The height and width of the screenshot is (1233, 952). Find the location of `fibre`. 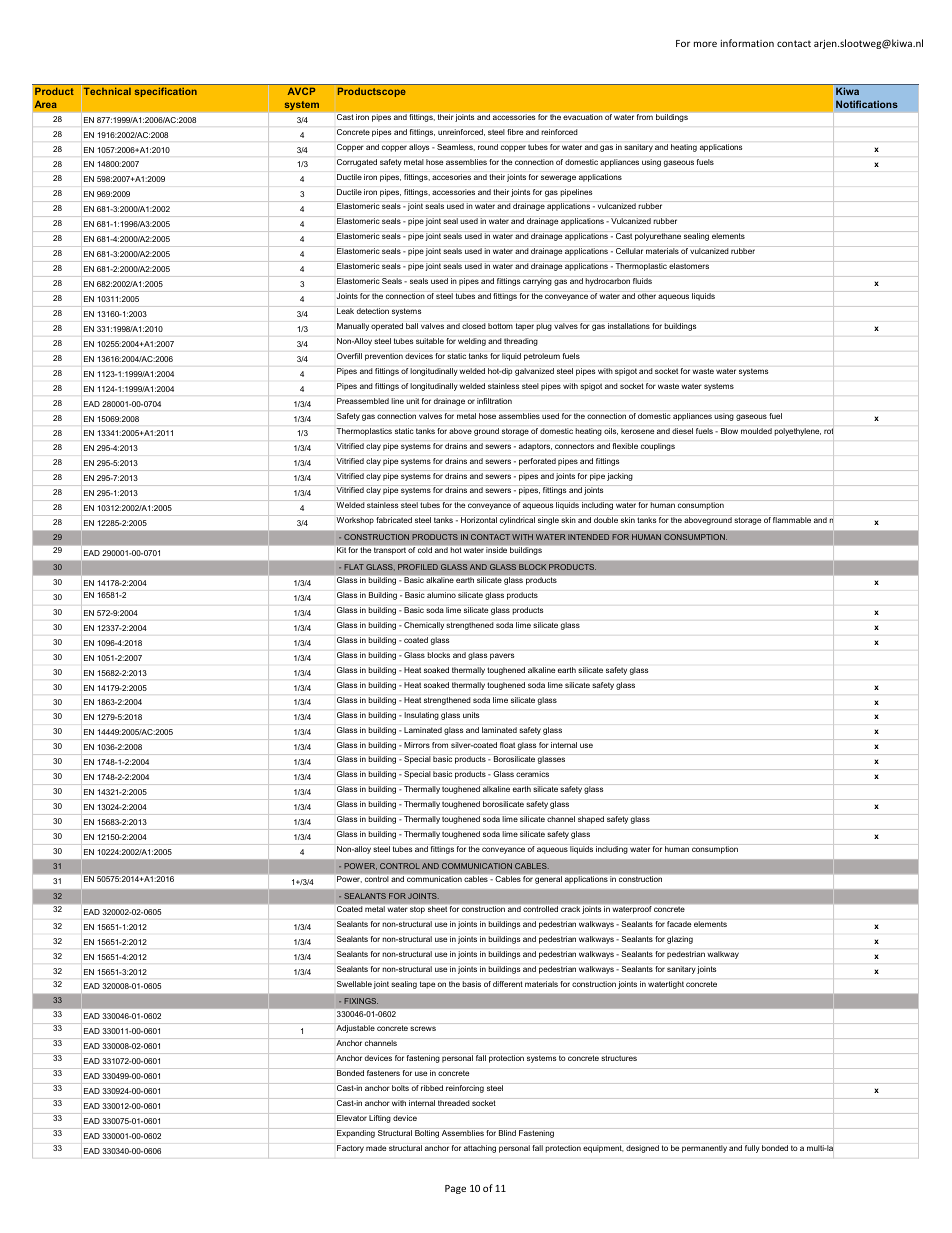

fibre is located at coordinates (515, 132).
